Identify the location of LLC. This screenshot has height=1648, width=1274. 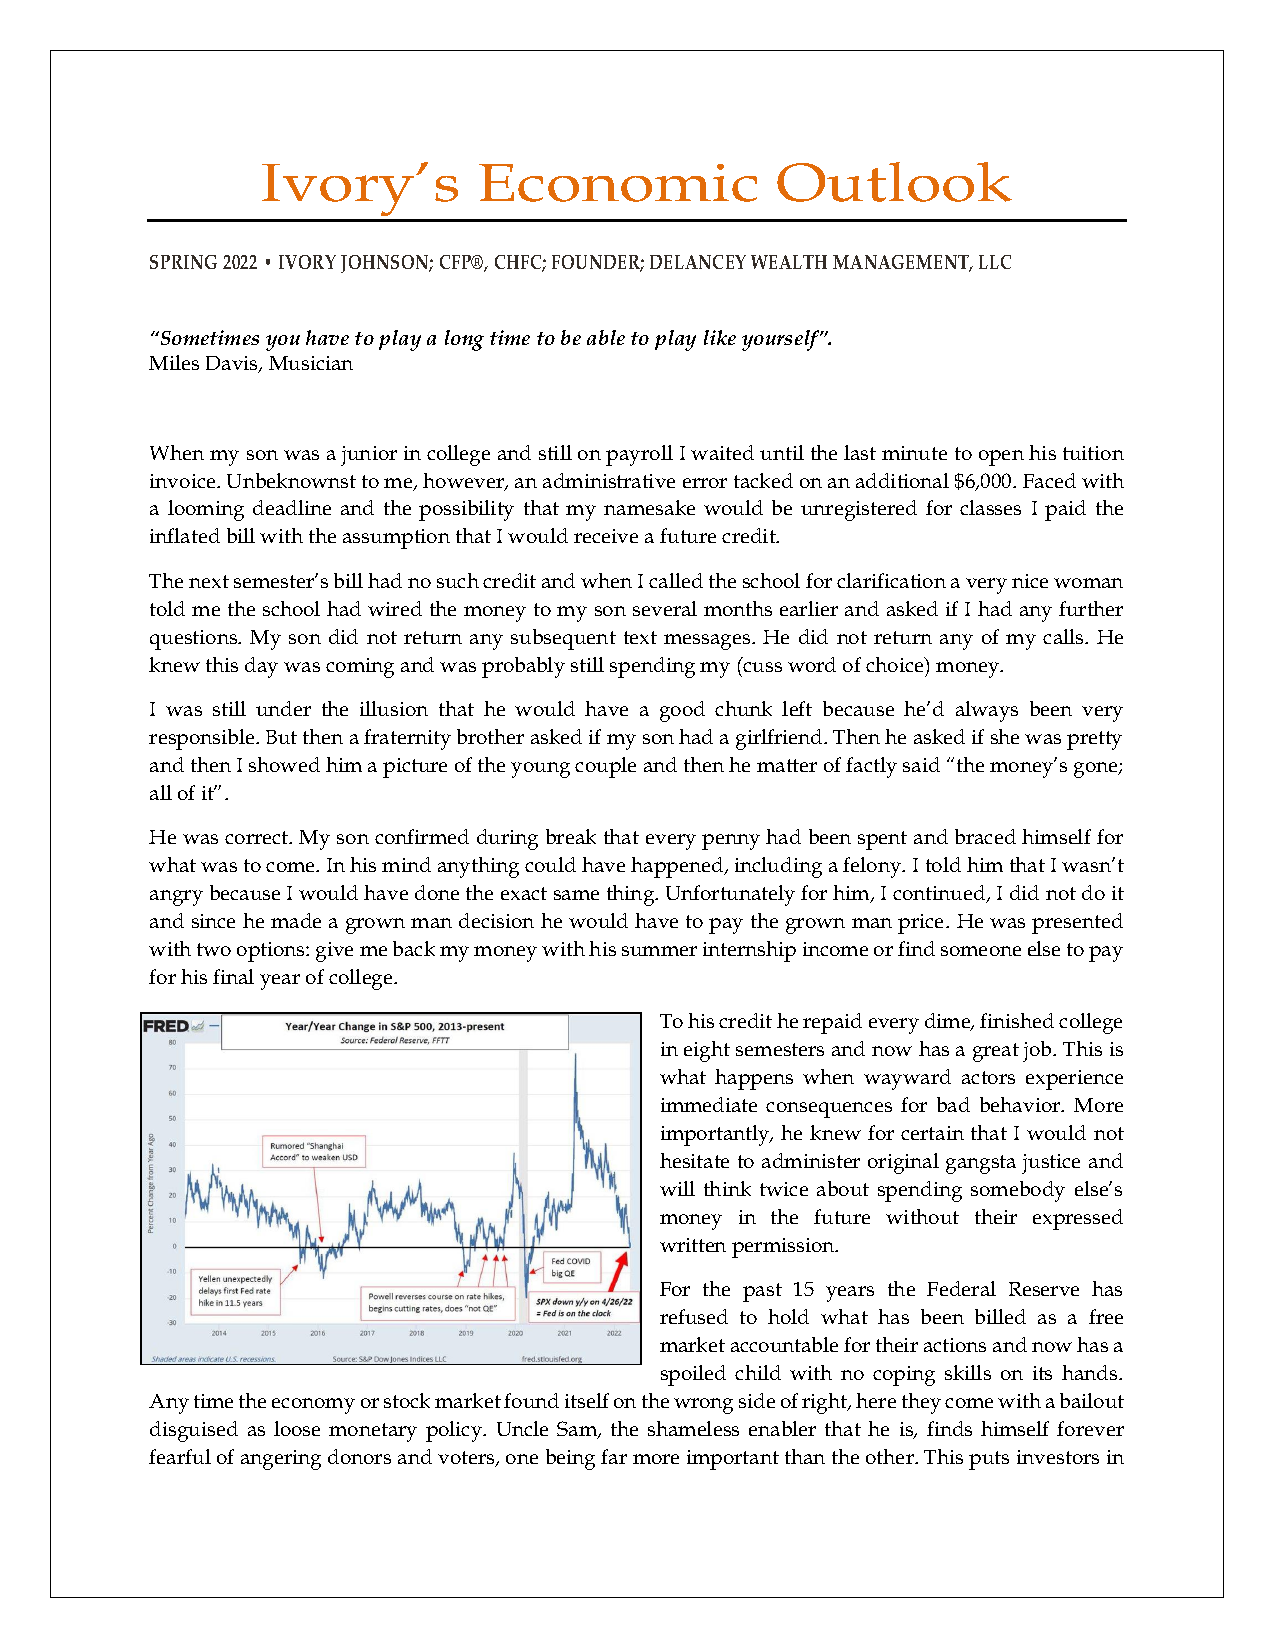
(995, 262).
